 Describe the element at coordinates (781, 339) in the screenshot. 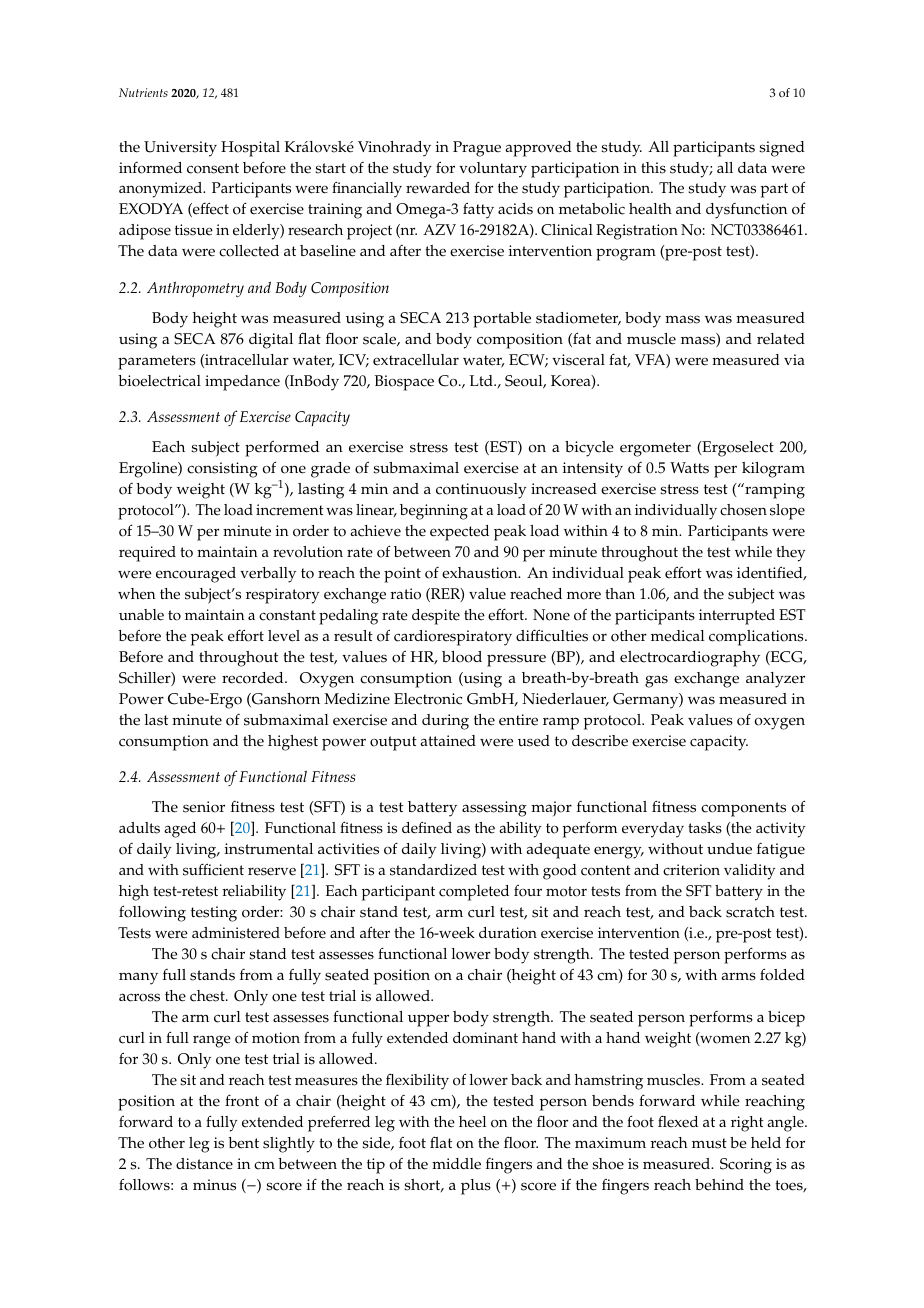

I see `related` at that location.
